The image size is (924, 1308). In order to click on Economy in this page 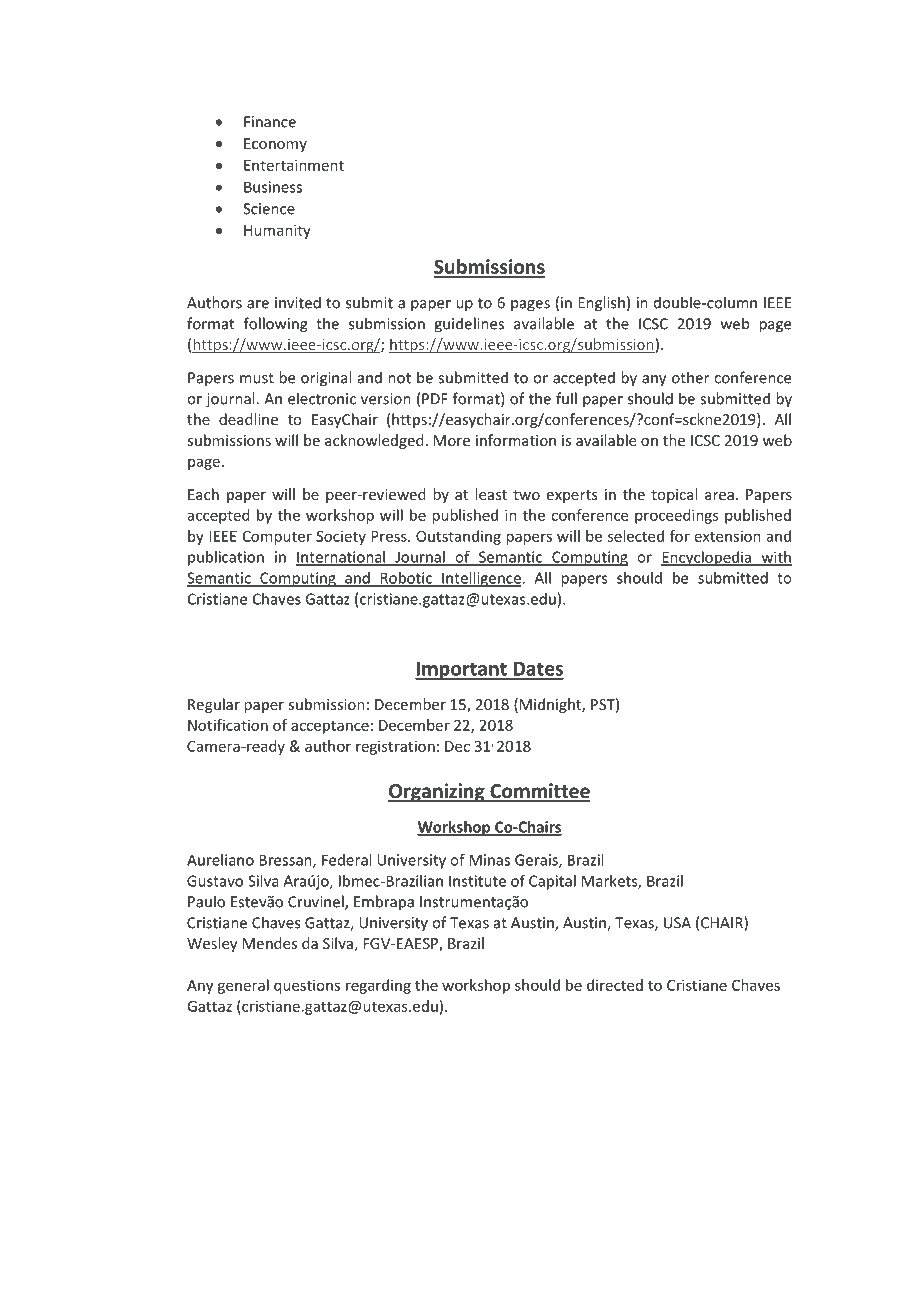, I will do `click(275, 145)`.
